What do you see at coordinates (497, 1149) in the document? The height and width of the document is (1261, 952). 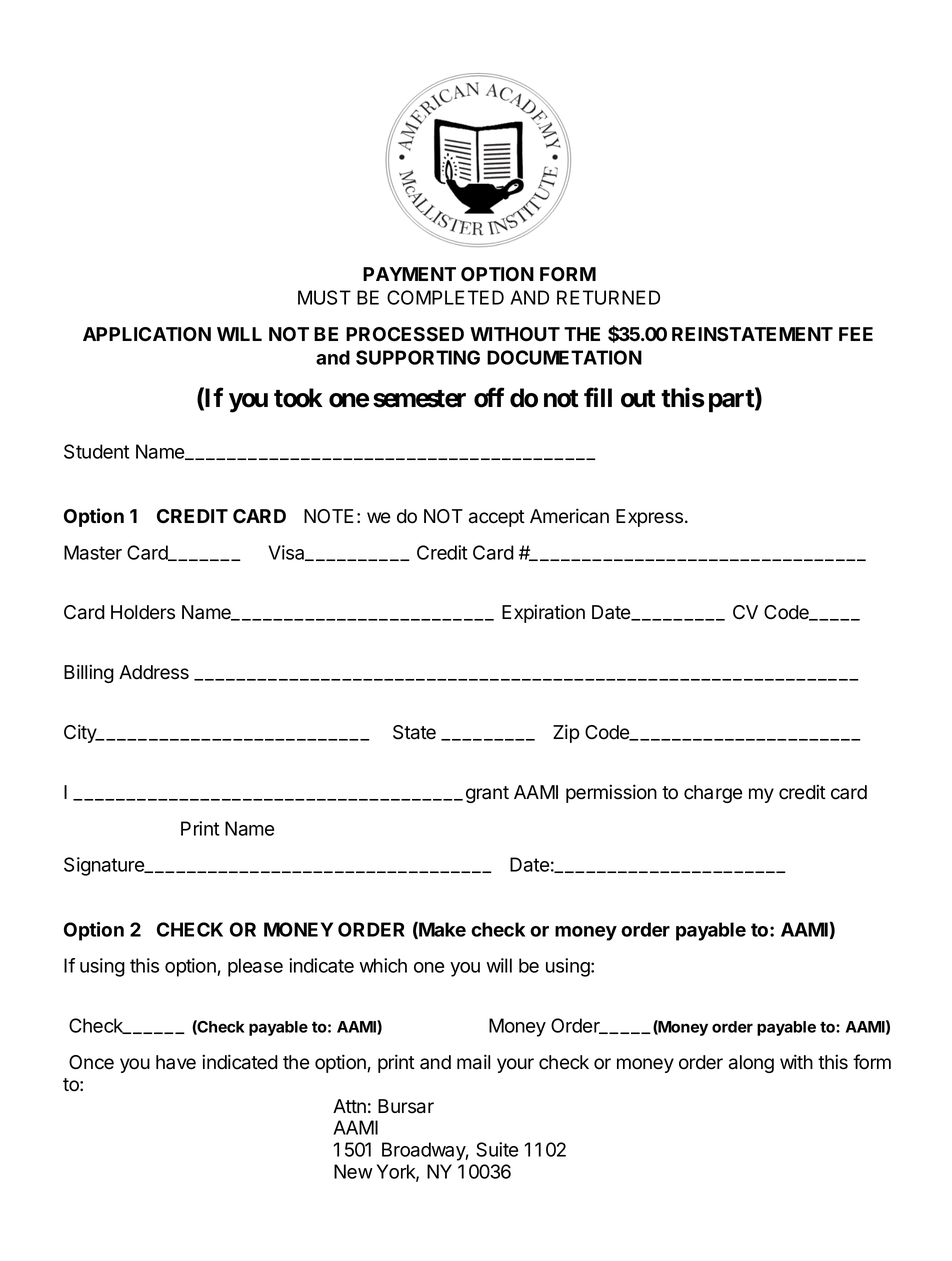 I see `Suite` at bounding box center [497, 1149].
